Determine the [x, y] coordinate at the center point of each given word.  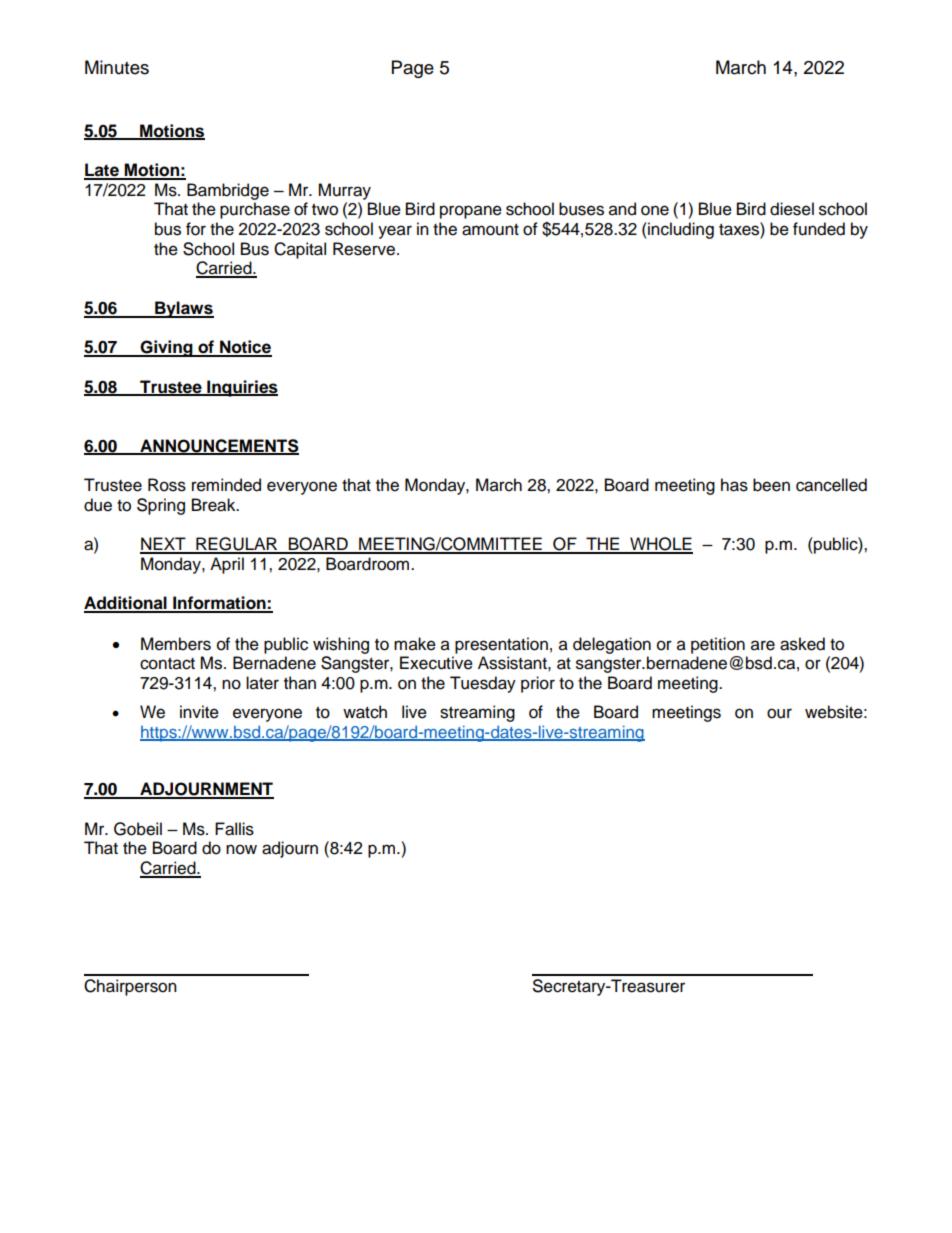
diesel [792, 209]
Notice [245, 348]
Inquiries [241, 388]
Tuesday [483, 684]
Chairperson [130, 987]
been [771, 485]
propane [471, 212]
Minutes [117, 67]
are [763, 645]
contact [167, 664]
